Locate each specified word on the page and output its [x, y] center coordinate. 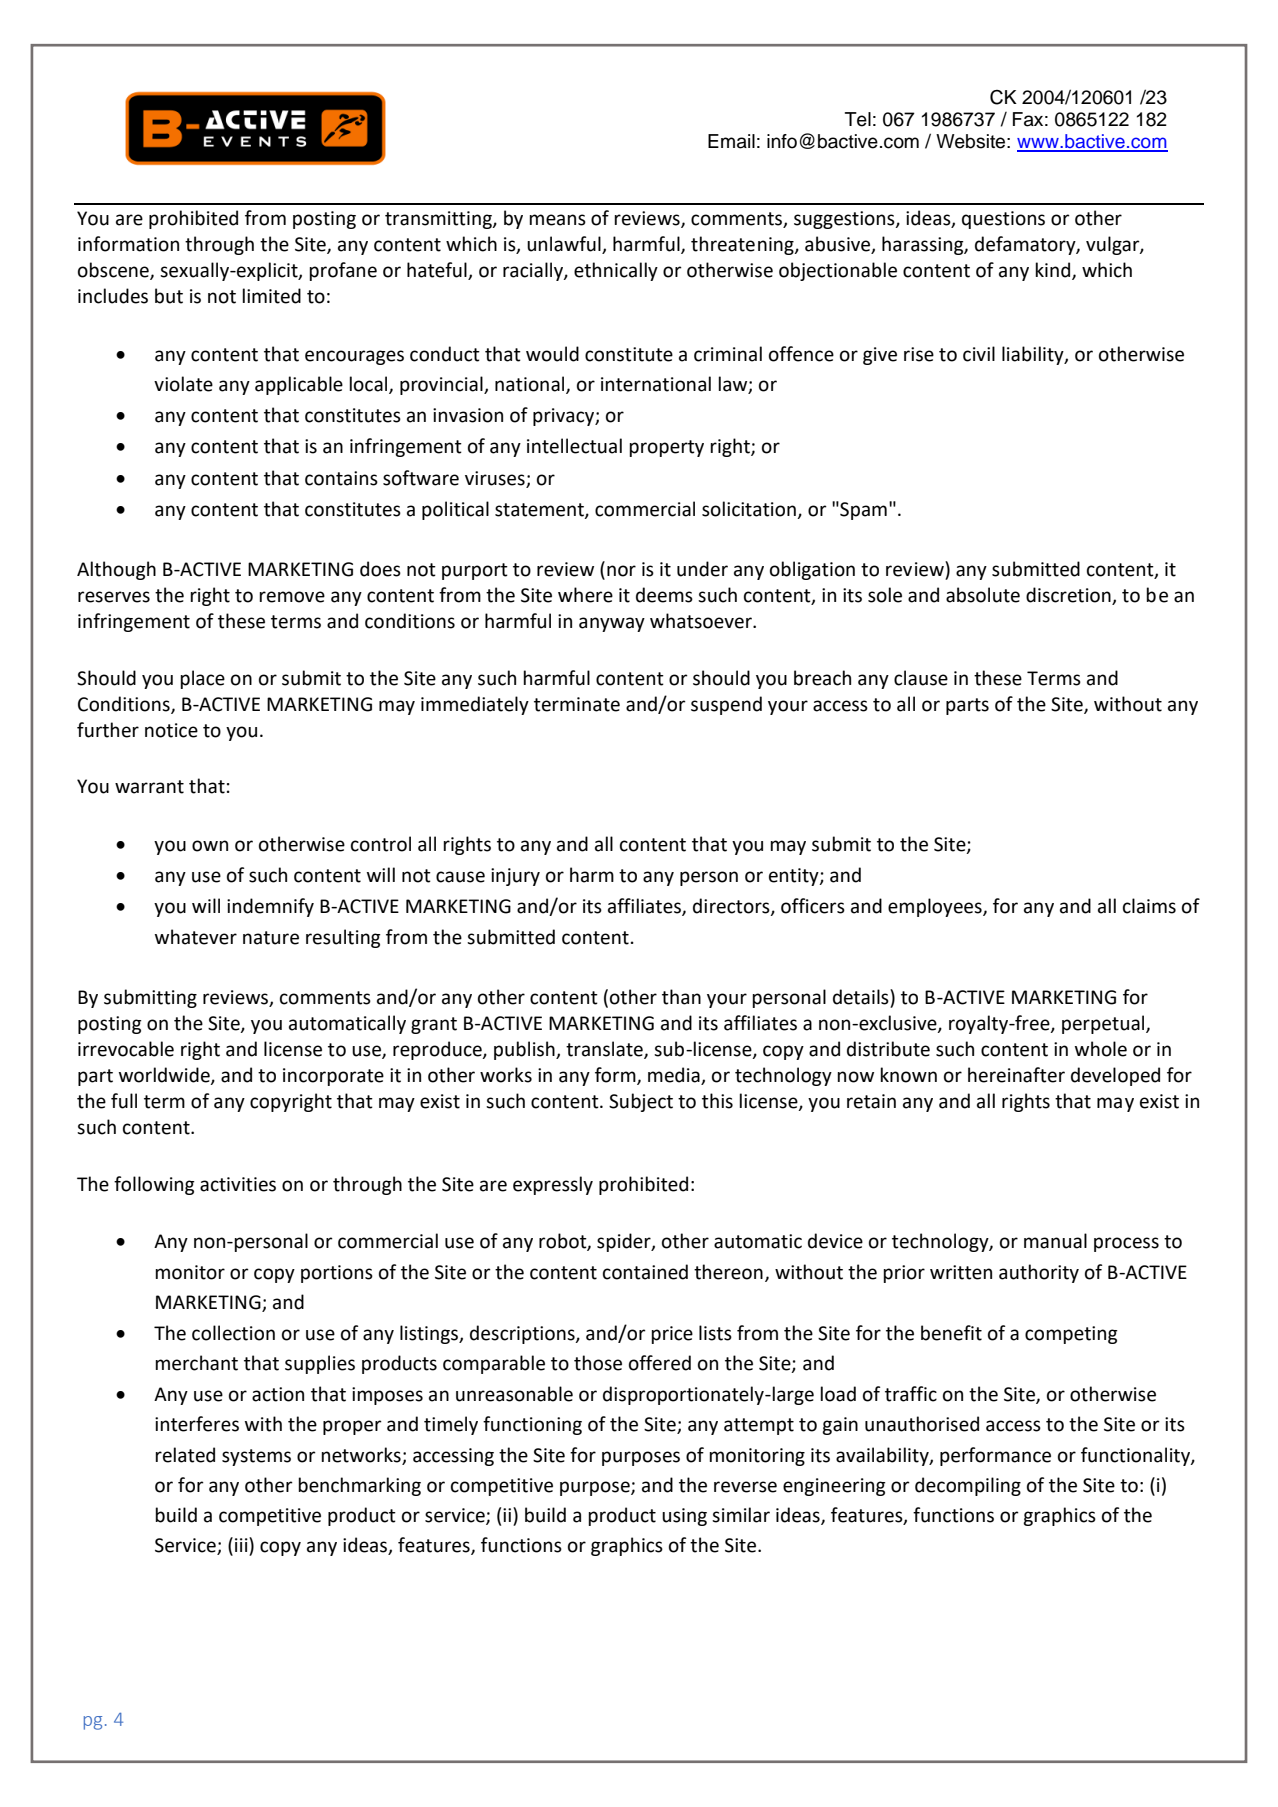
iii [242, 1544]
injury [515, 877]
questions [1003, 220]
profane [343, 271]
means [557, 220]
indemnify [270, 907]
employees [936, 907]
